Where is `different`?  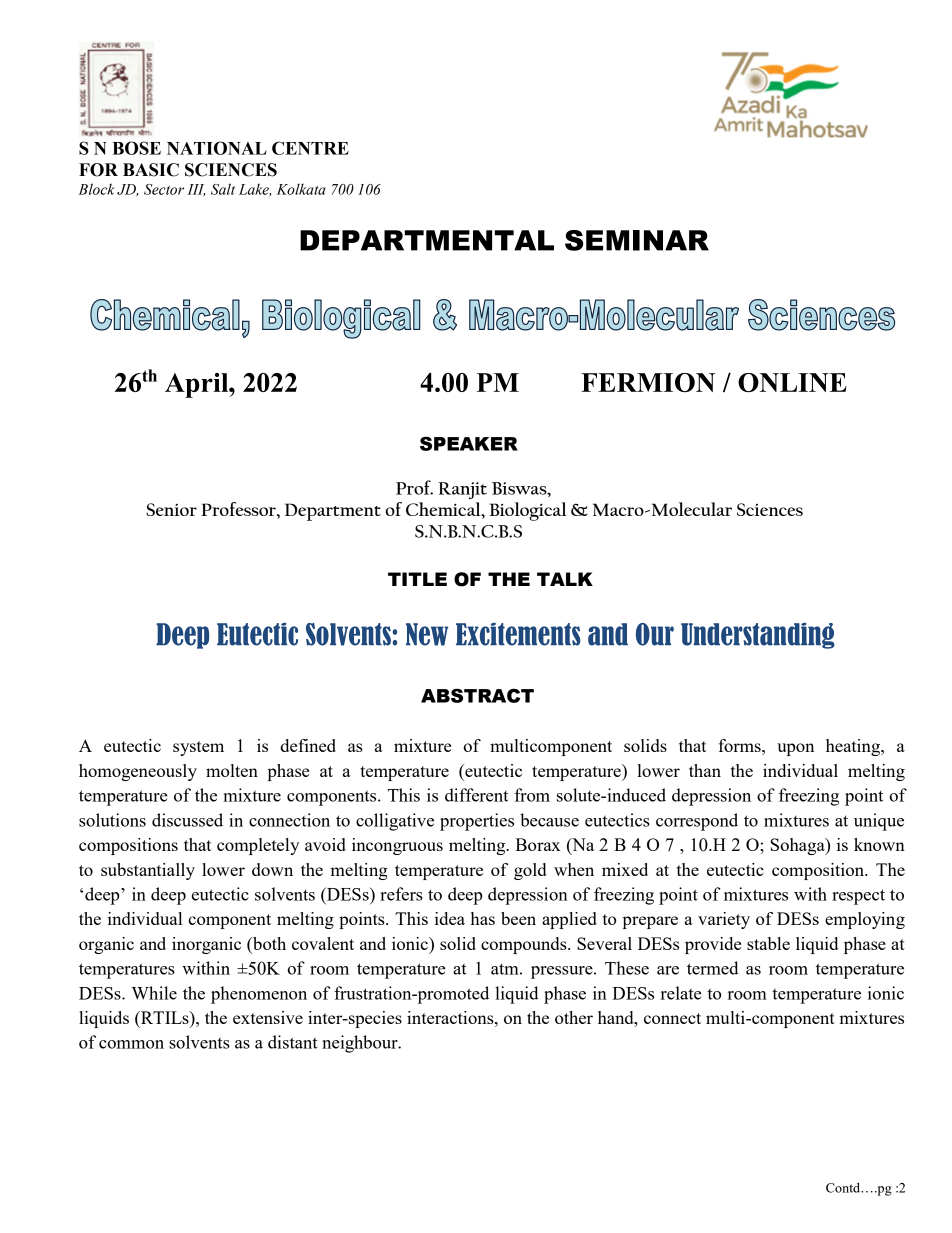
different is located at coordinates (476, 795).
